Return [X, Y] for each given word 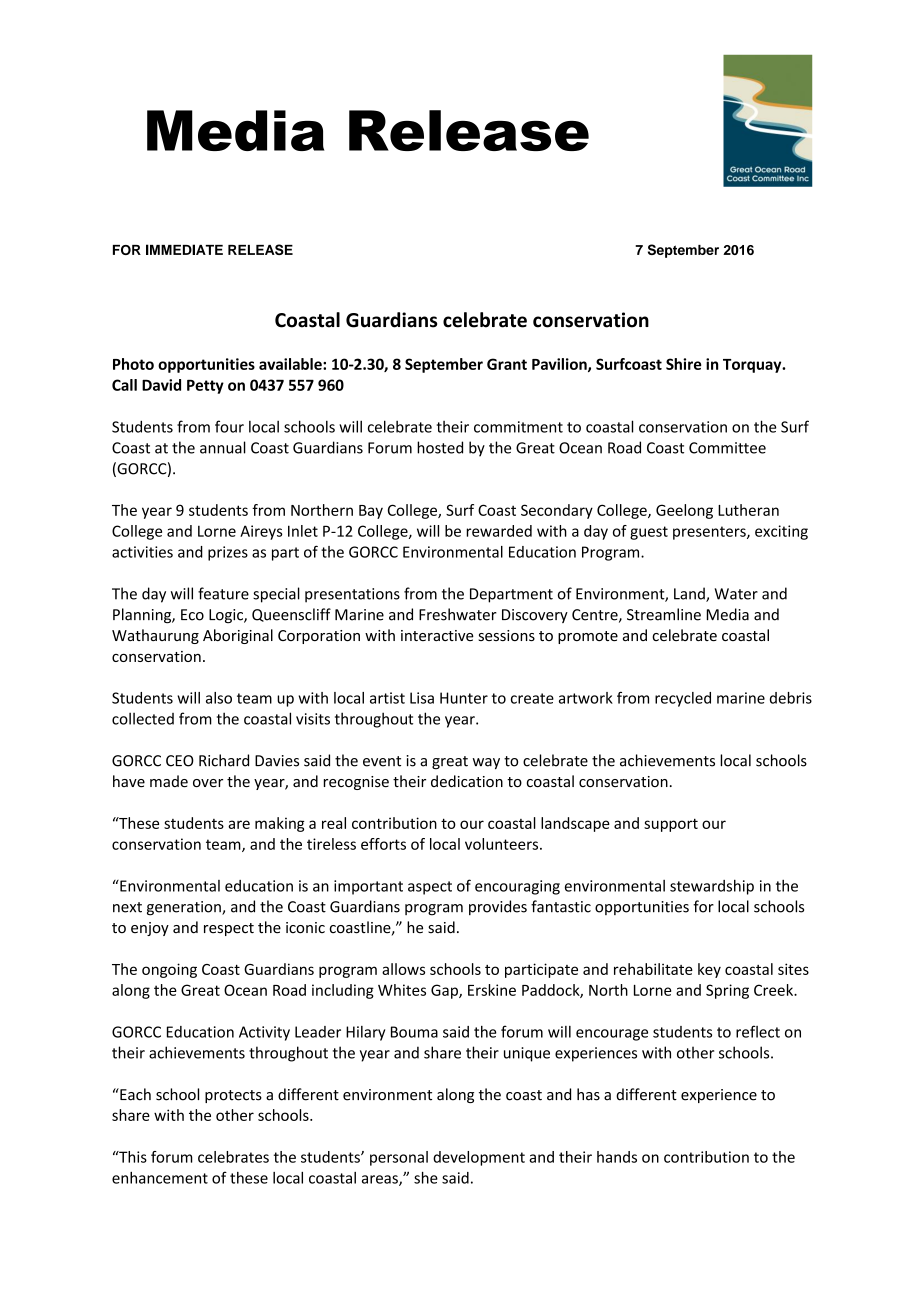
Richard [224, 760]
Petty [205, 387]
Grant [507, 364]
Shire [683, 364]
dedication [467, 781]
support [671, 825]
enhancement [160, 1178]
